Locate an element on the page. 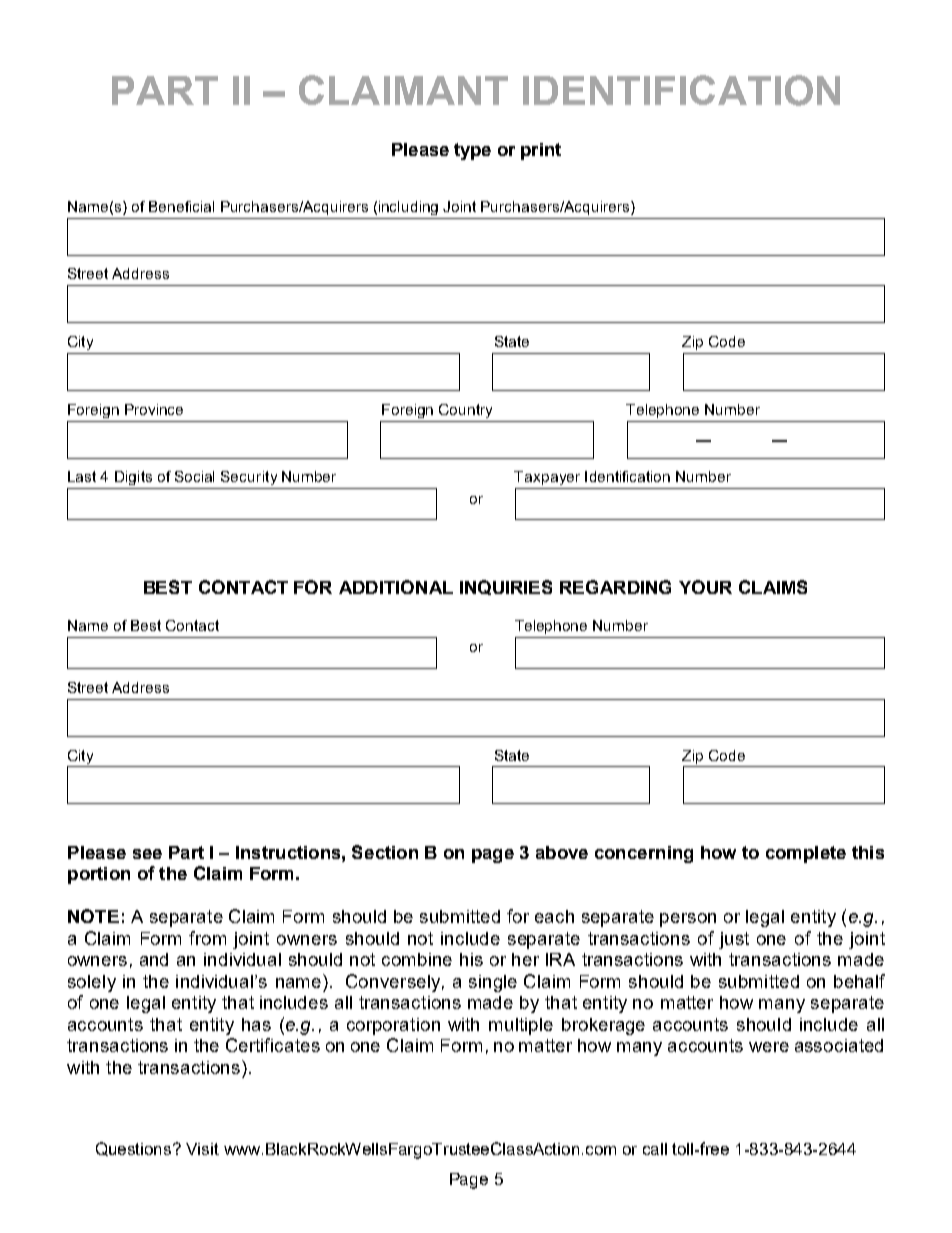 The width and height of the document is (952, 1233). see is located at coordinates (147, 854).
